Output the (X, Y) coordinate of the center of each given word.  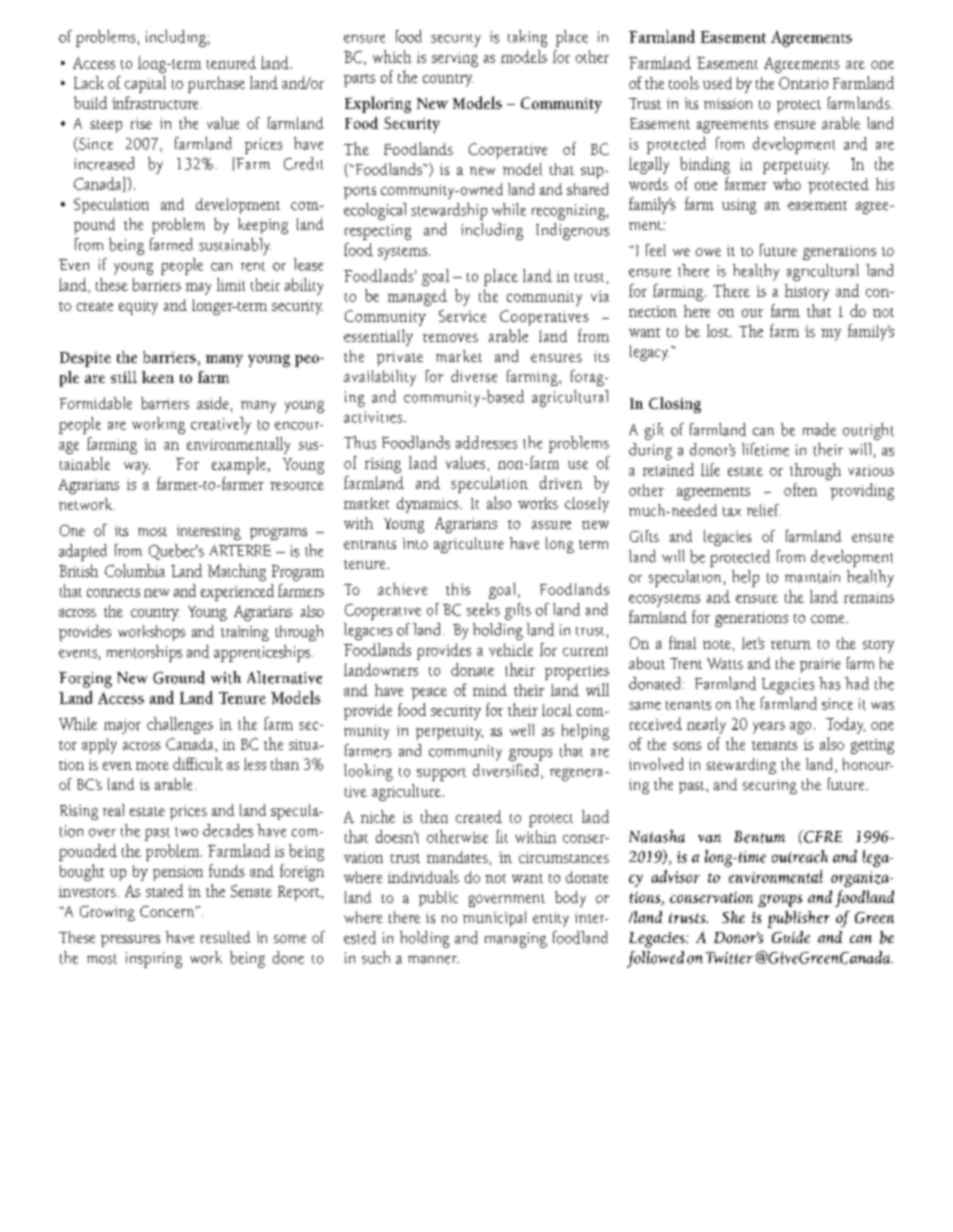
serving (455, 59)
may (198, 289)
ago (800, 728)
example (239, 465)
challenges (180, 725)
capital (145, 84)
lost (719, 330)
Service (462, 316)
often (800, 489)
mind (490, 690)
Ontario (803, 83)
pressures (130, 941)
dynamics (429, 505)
